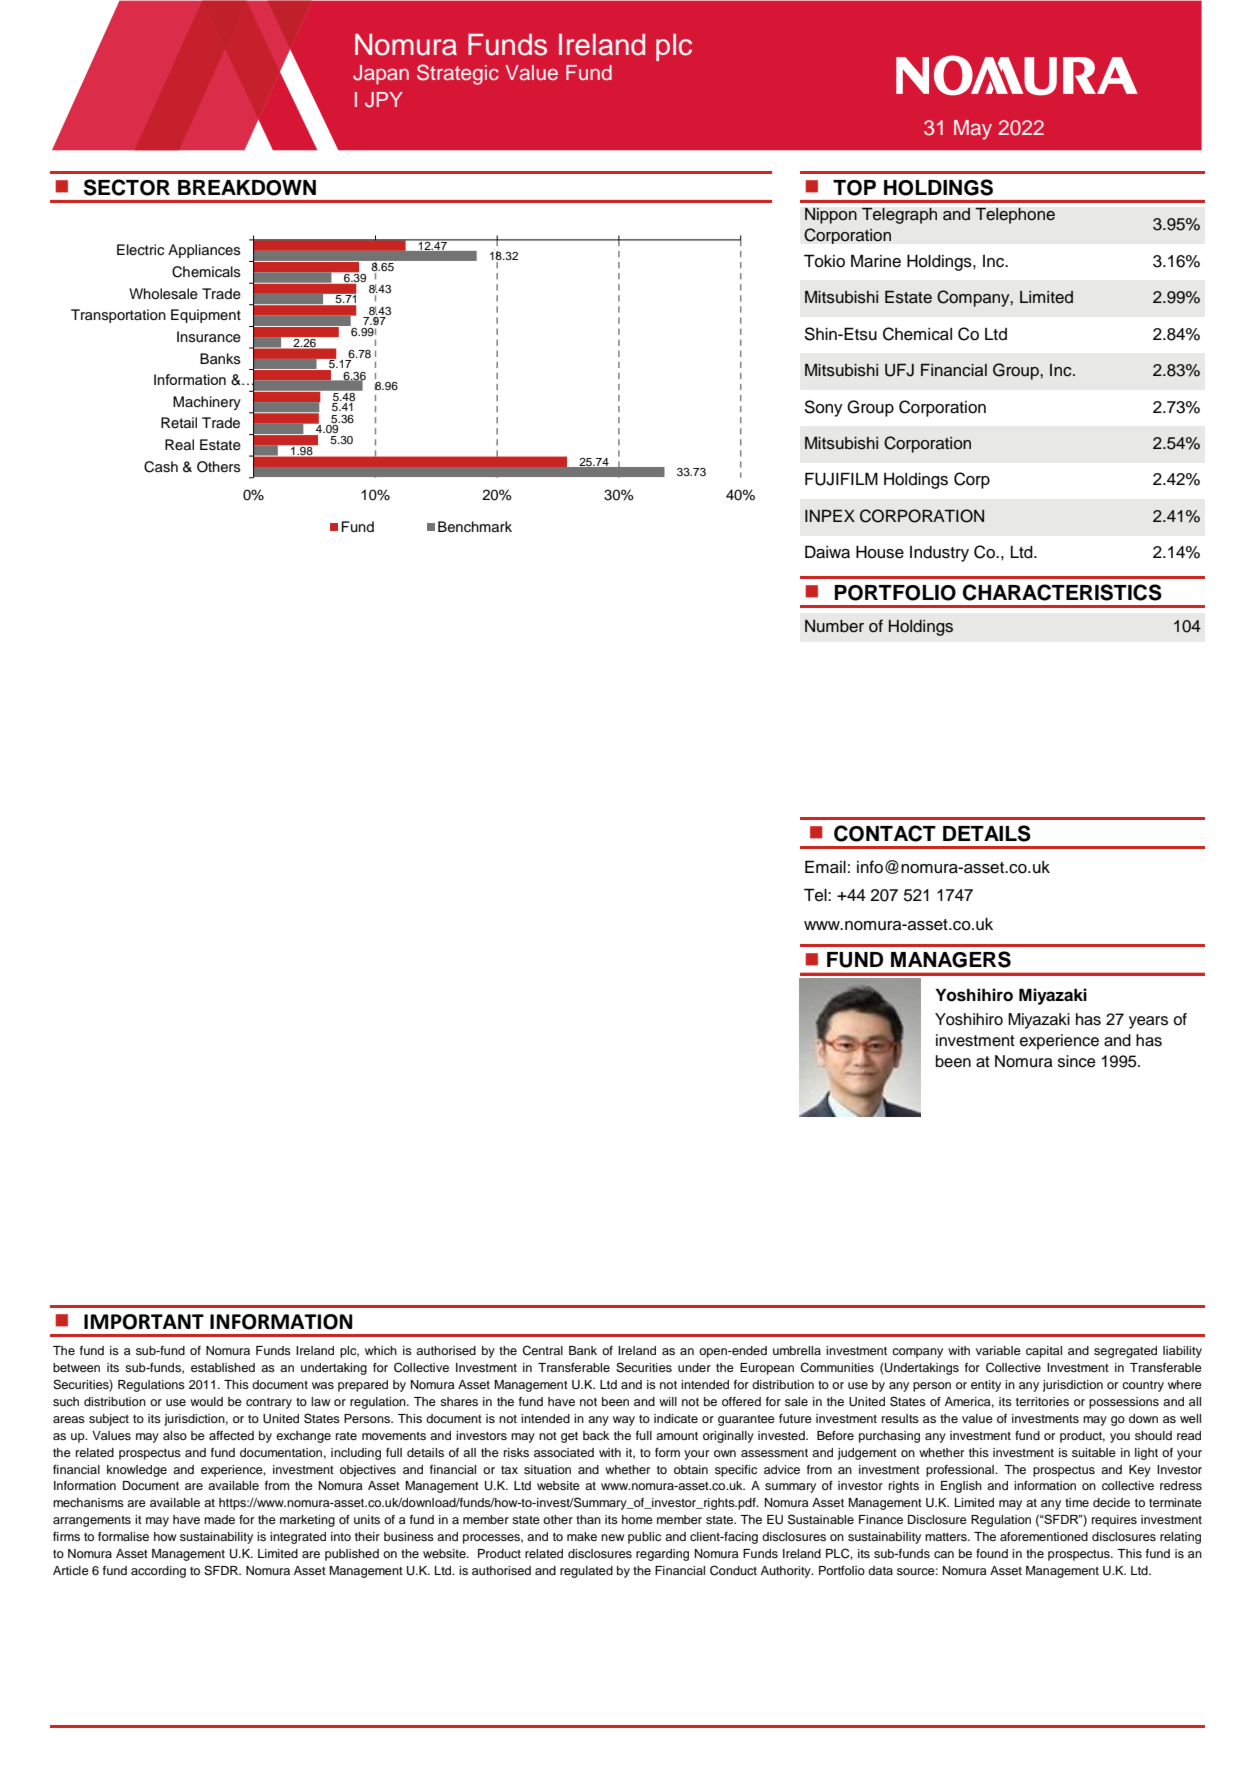  Describe the element at coordinates (841, 479) in the screenshot. I see `FUJIFILM` at that location.
